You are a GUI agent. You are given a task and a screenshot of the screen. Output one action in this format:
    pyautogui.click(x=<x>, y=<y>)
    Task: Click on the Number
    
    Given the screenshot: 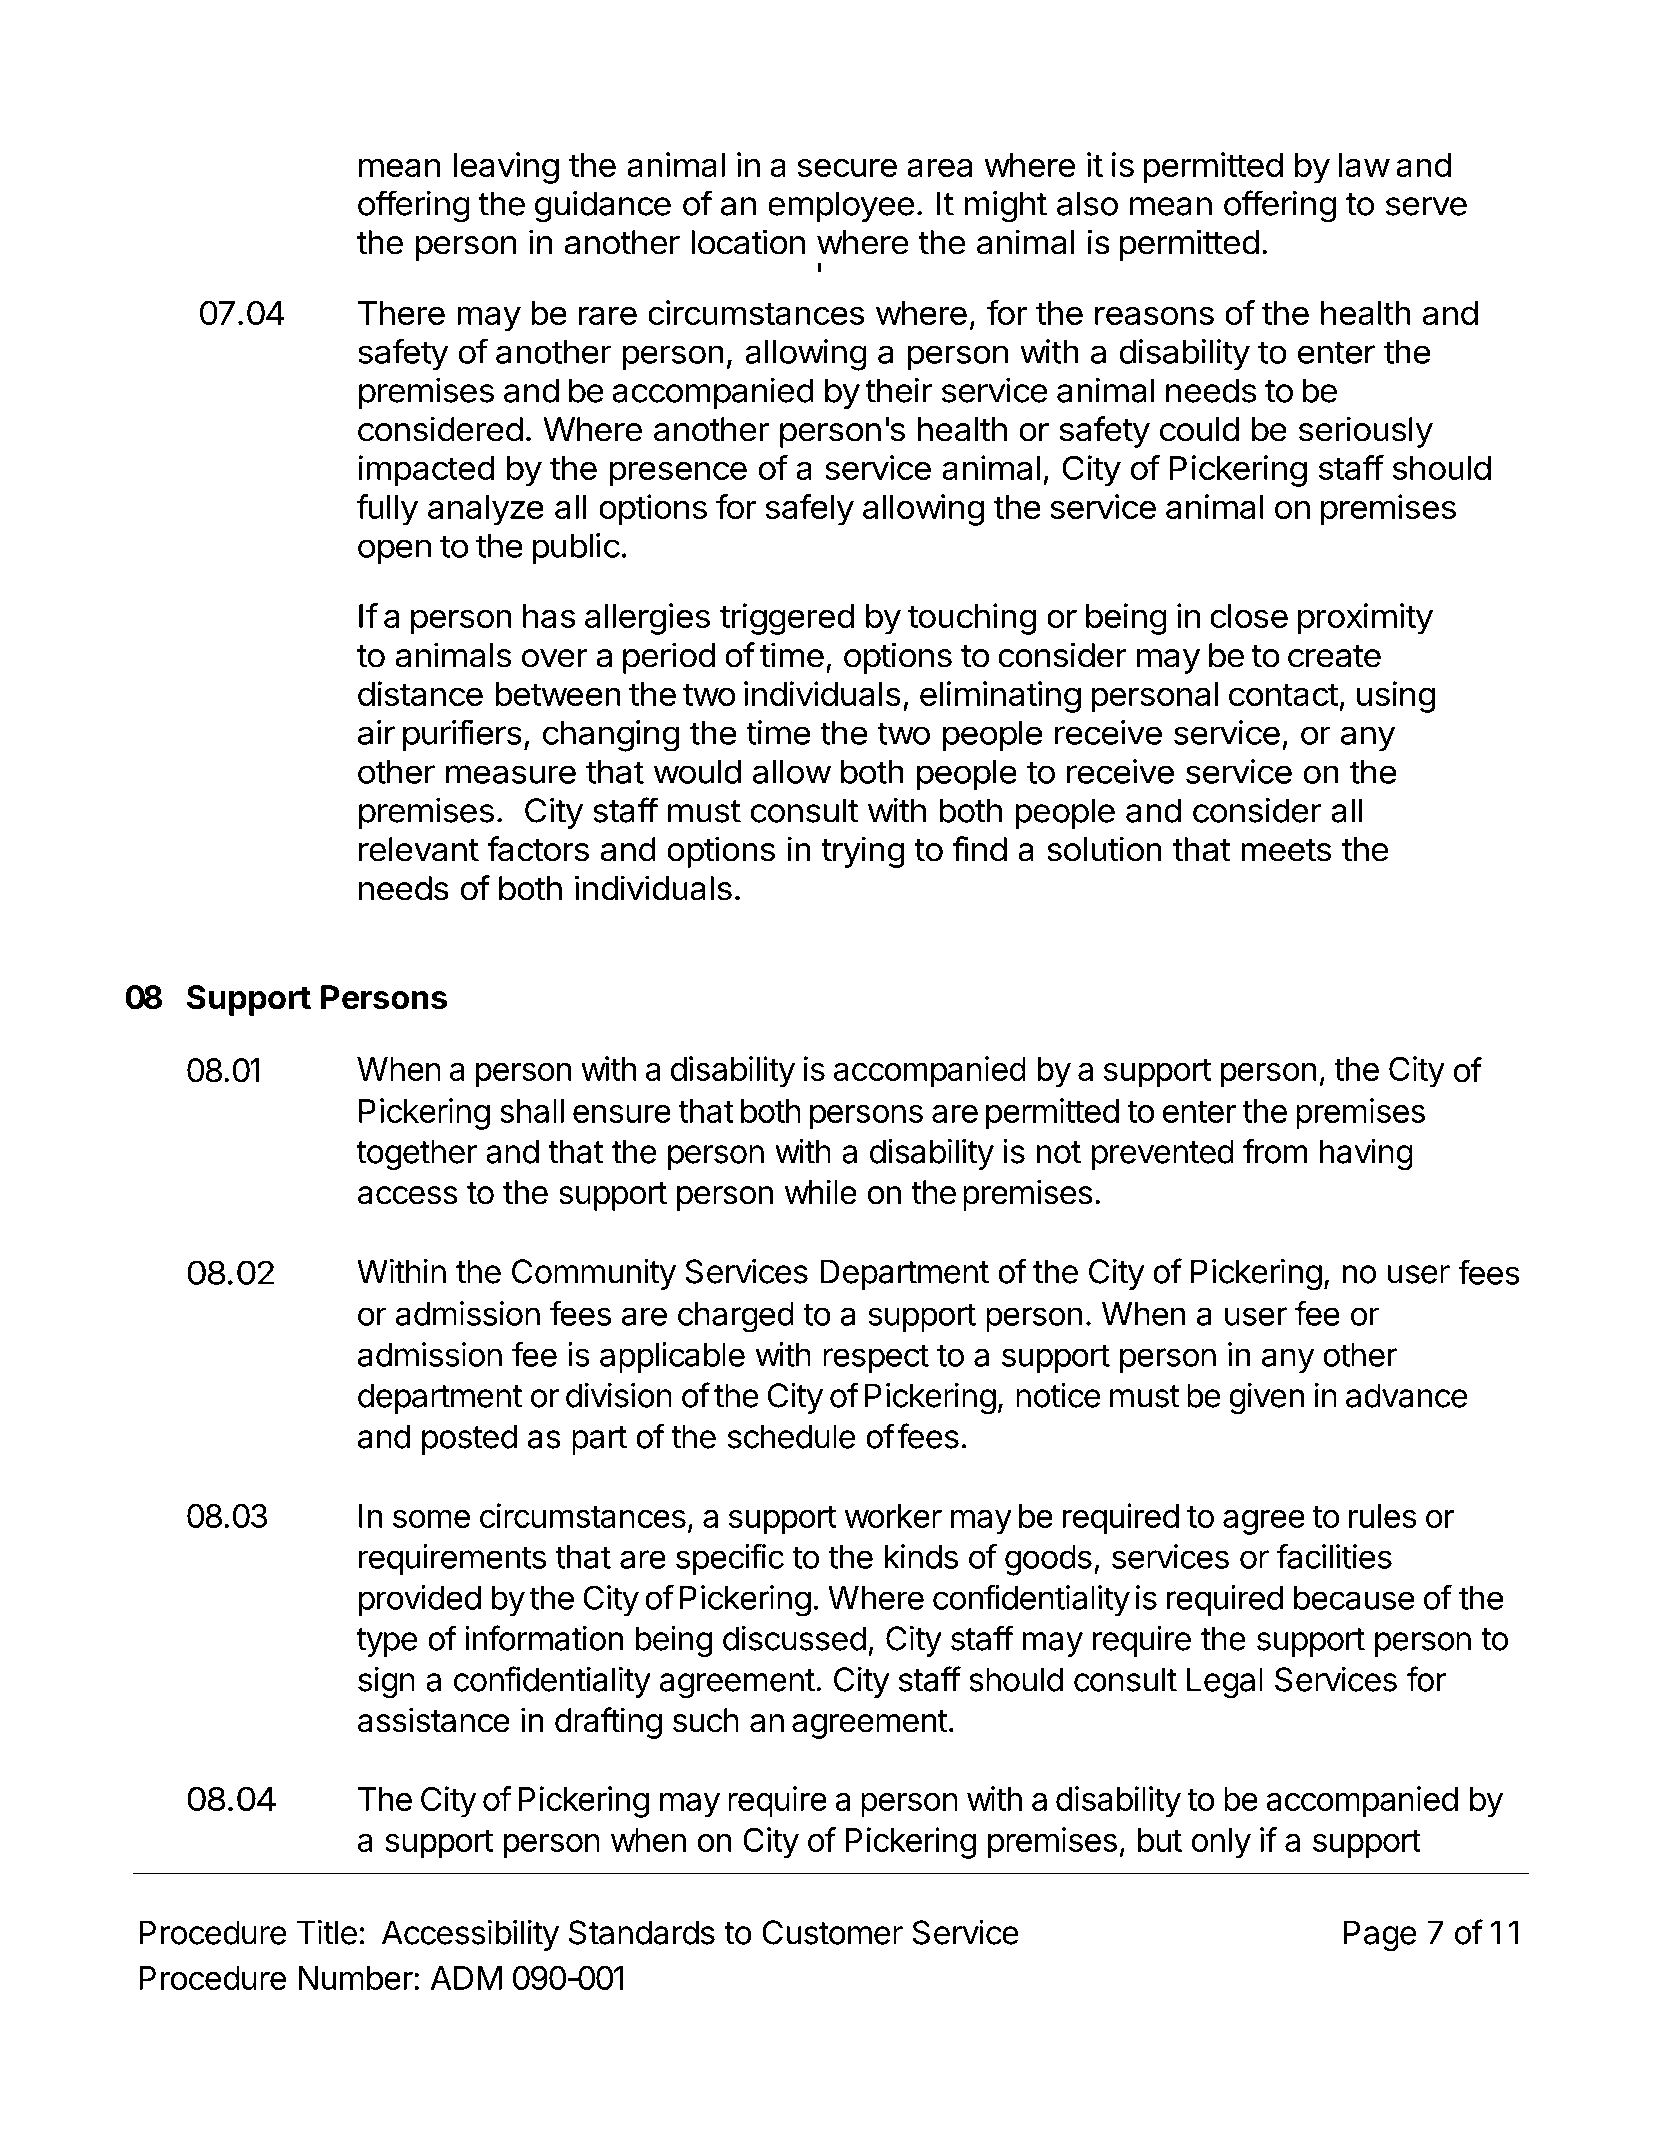 What is the action you would take?
    pyautogui.click(x=356, y=1978)
